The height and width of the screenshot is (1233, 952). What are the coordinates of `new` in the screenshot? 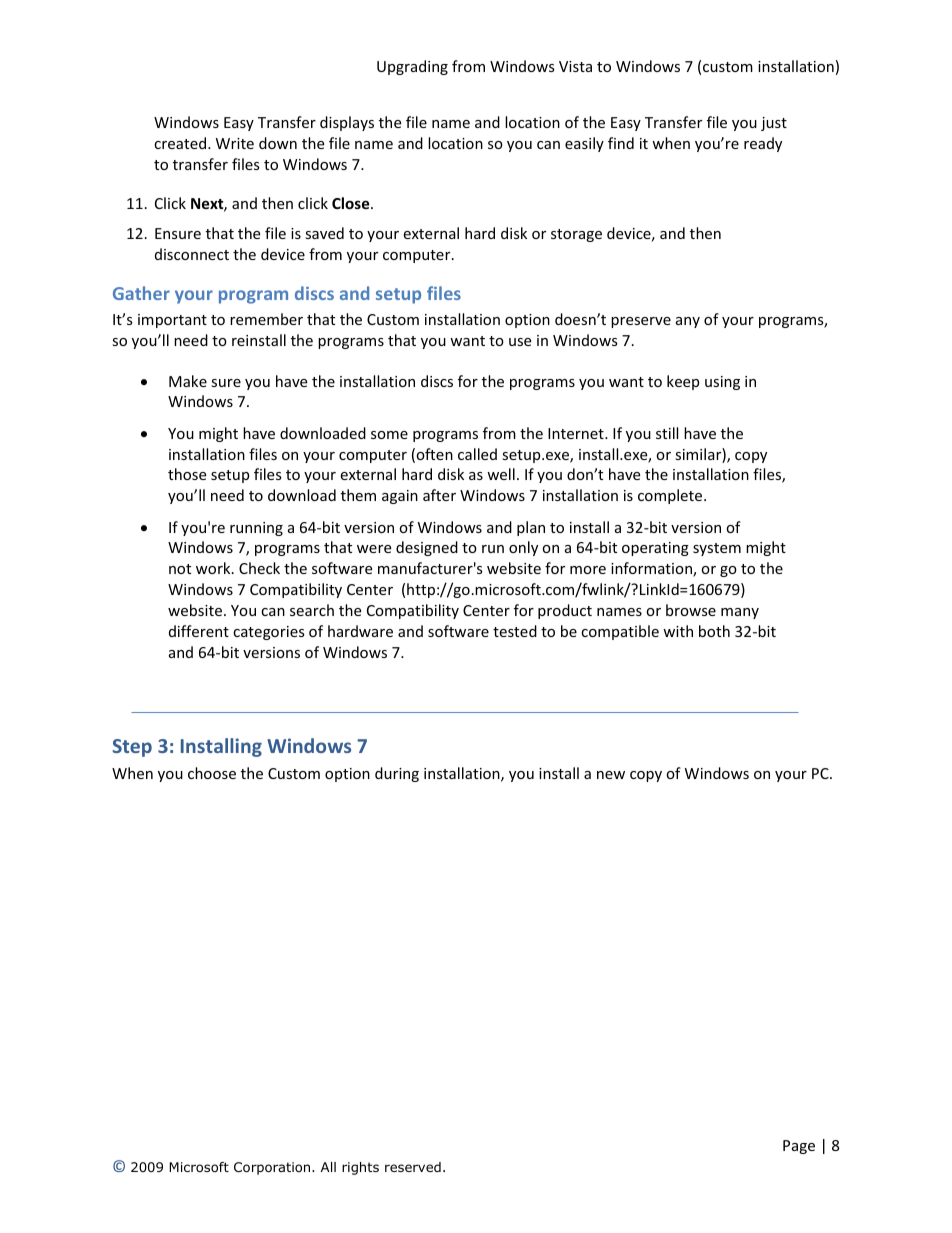 It's located at (611, 775).
